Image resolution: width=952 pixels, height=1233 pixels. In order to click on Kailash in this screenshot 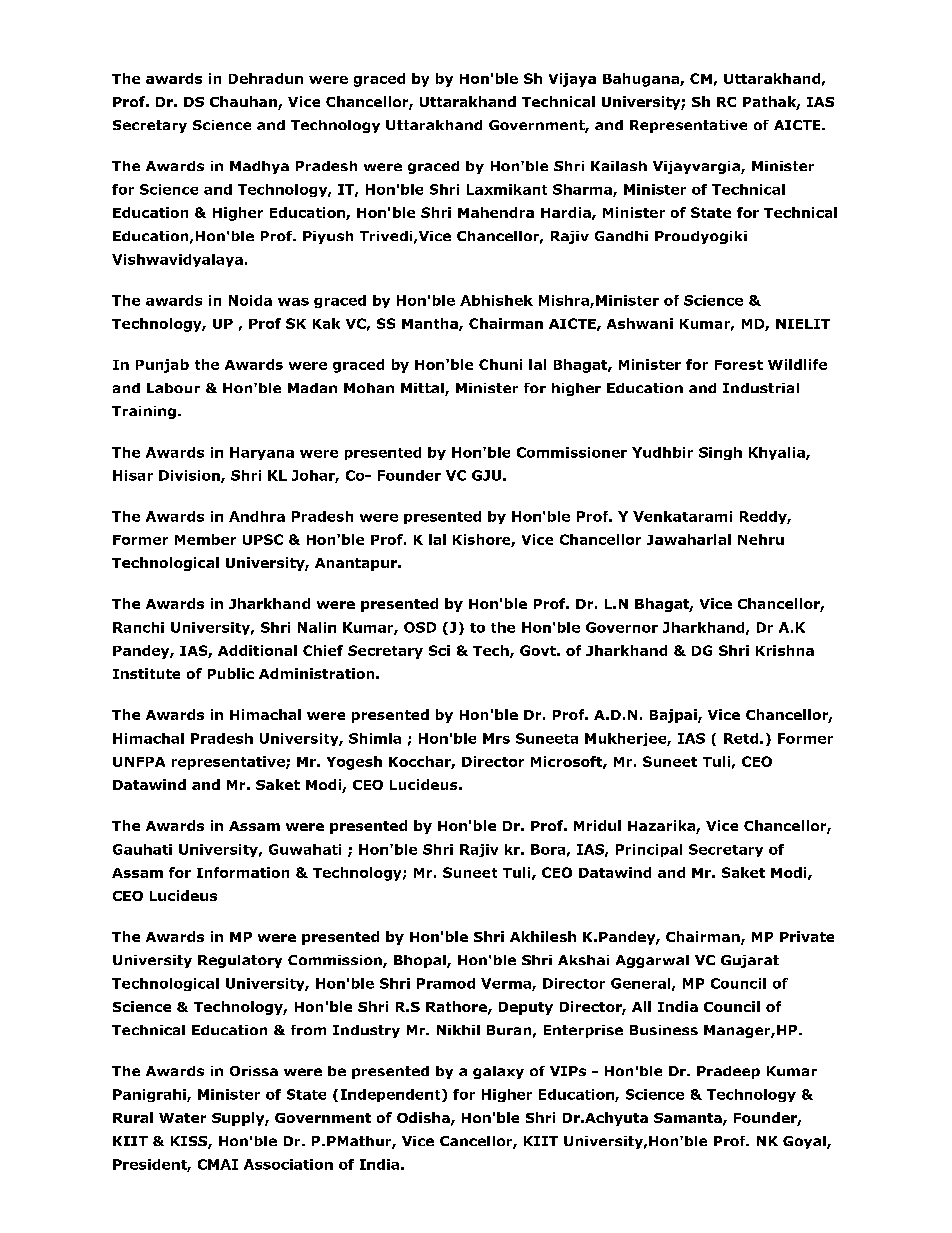, I will do `click(619, 166)`.
